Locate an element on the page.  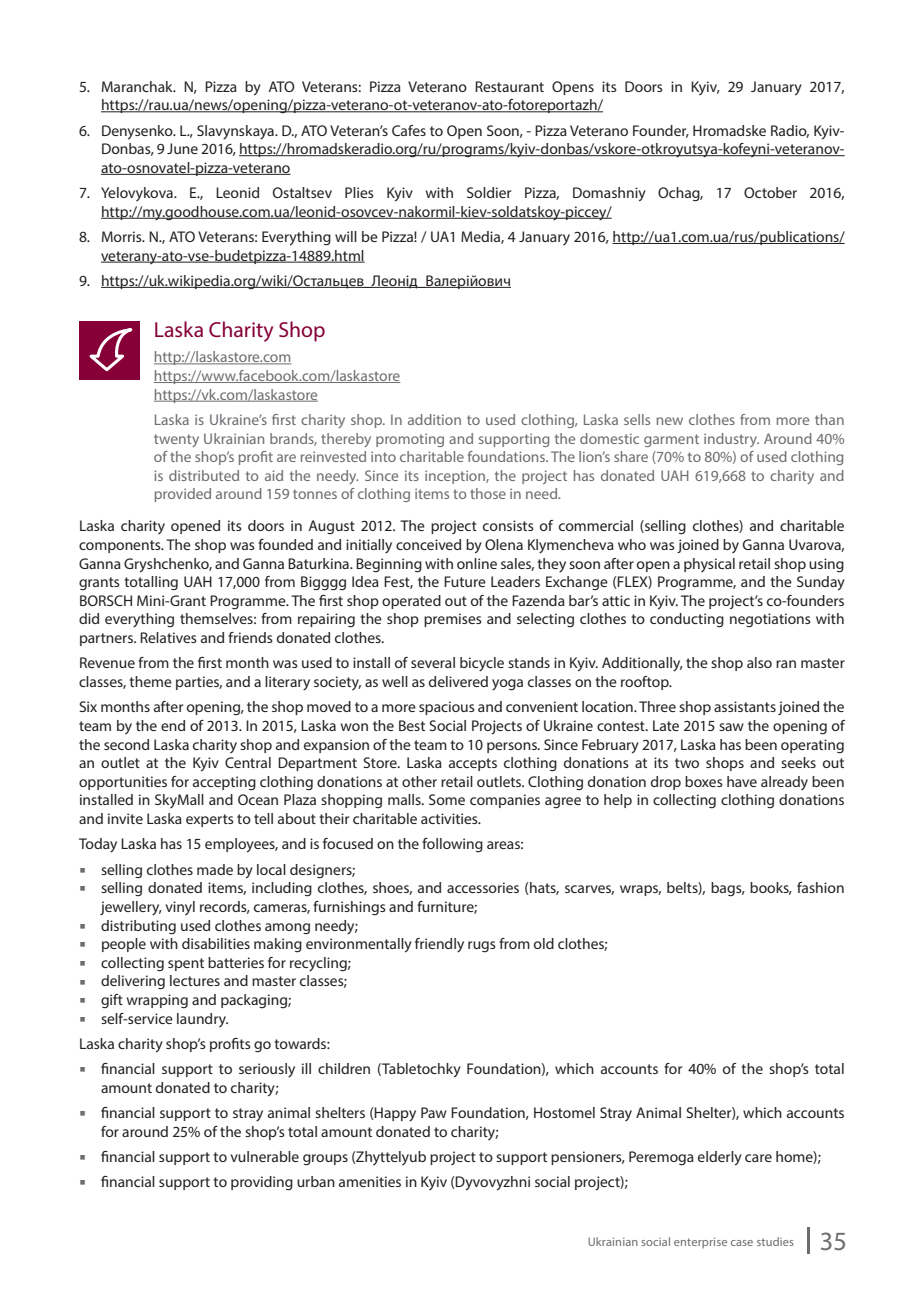
Cafes is located at coordinates (409, 130).
